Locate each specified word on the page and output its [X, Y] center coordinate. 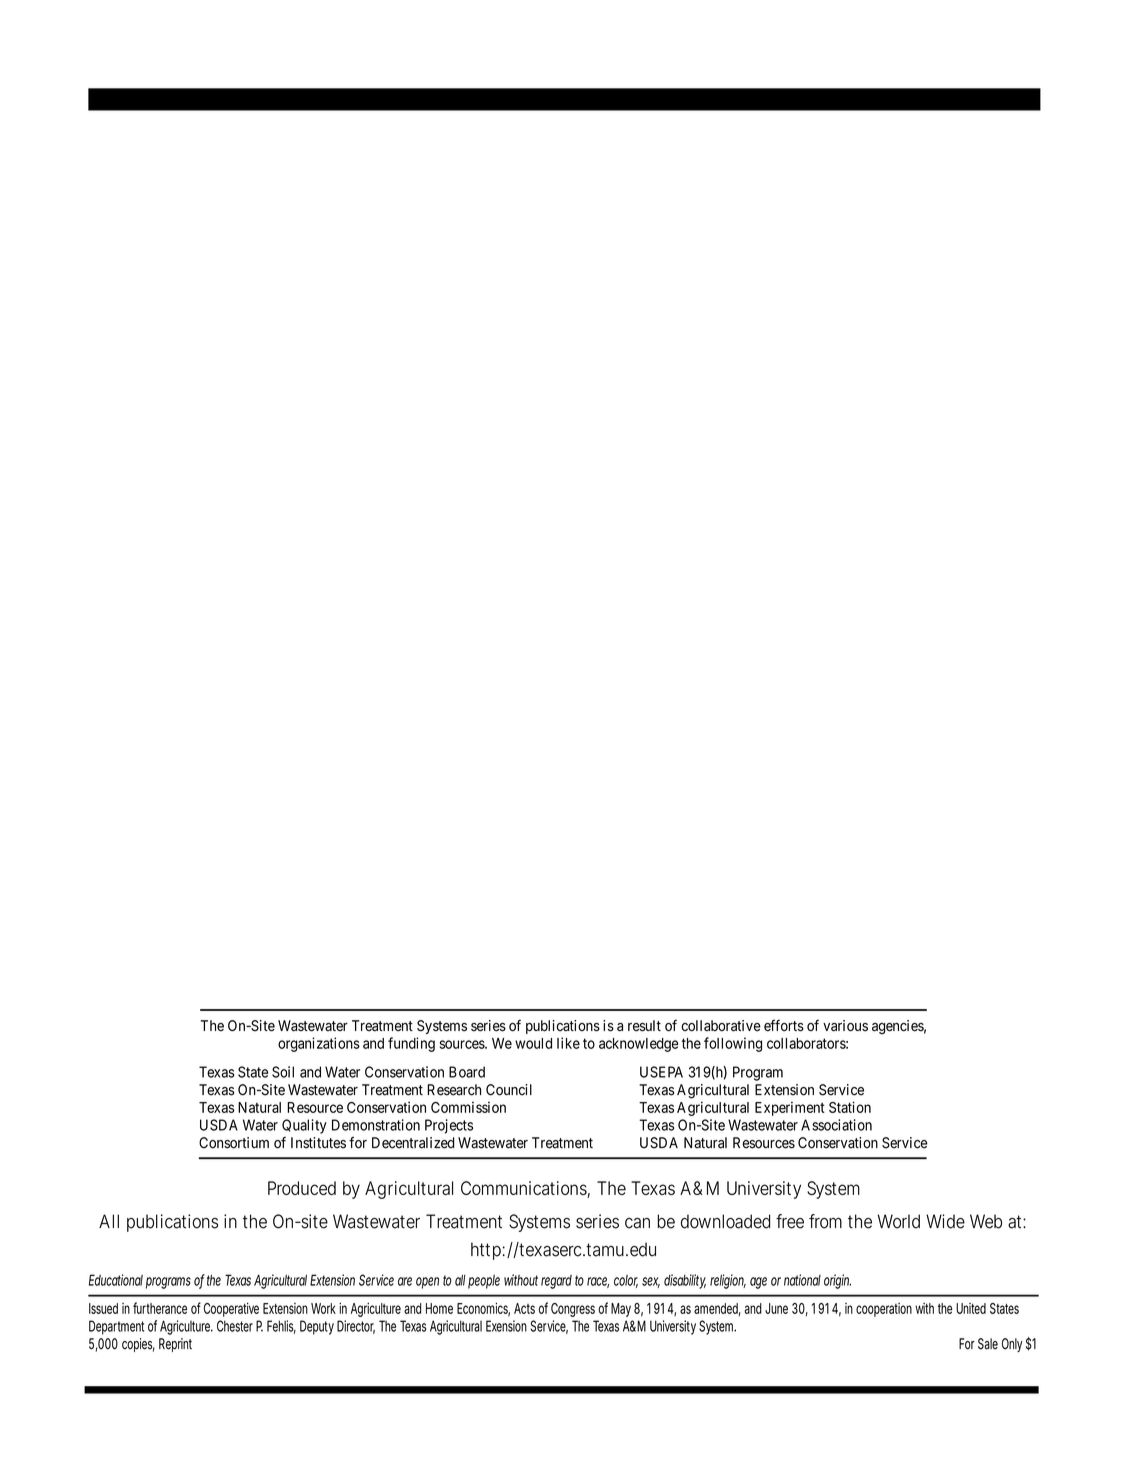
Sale [988, 1344]
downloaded [725, 1221]
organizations [319, 1044]
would [533, 1043]
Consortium [234, 1143]
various [845, 1026]
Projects [449, 1126]
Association [836, 1125]
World [899, 1221]
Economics [483, 1309]
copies [138, 1345]
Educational [116, 1280]
